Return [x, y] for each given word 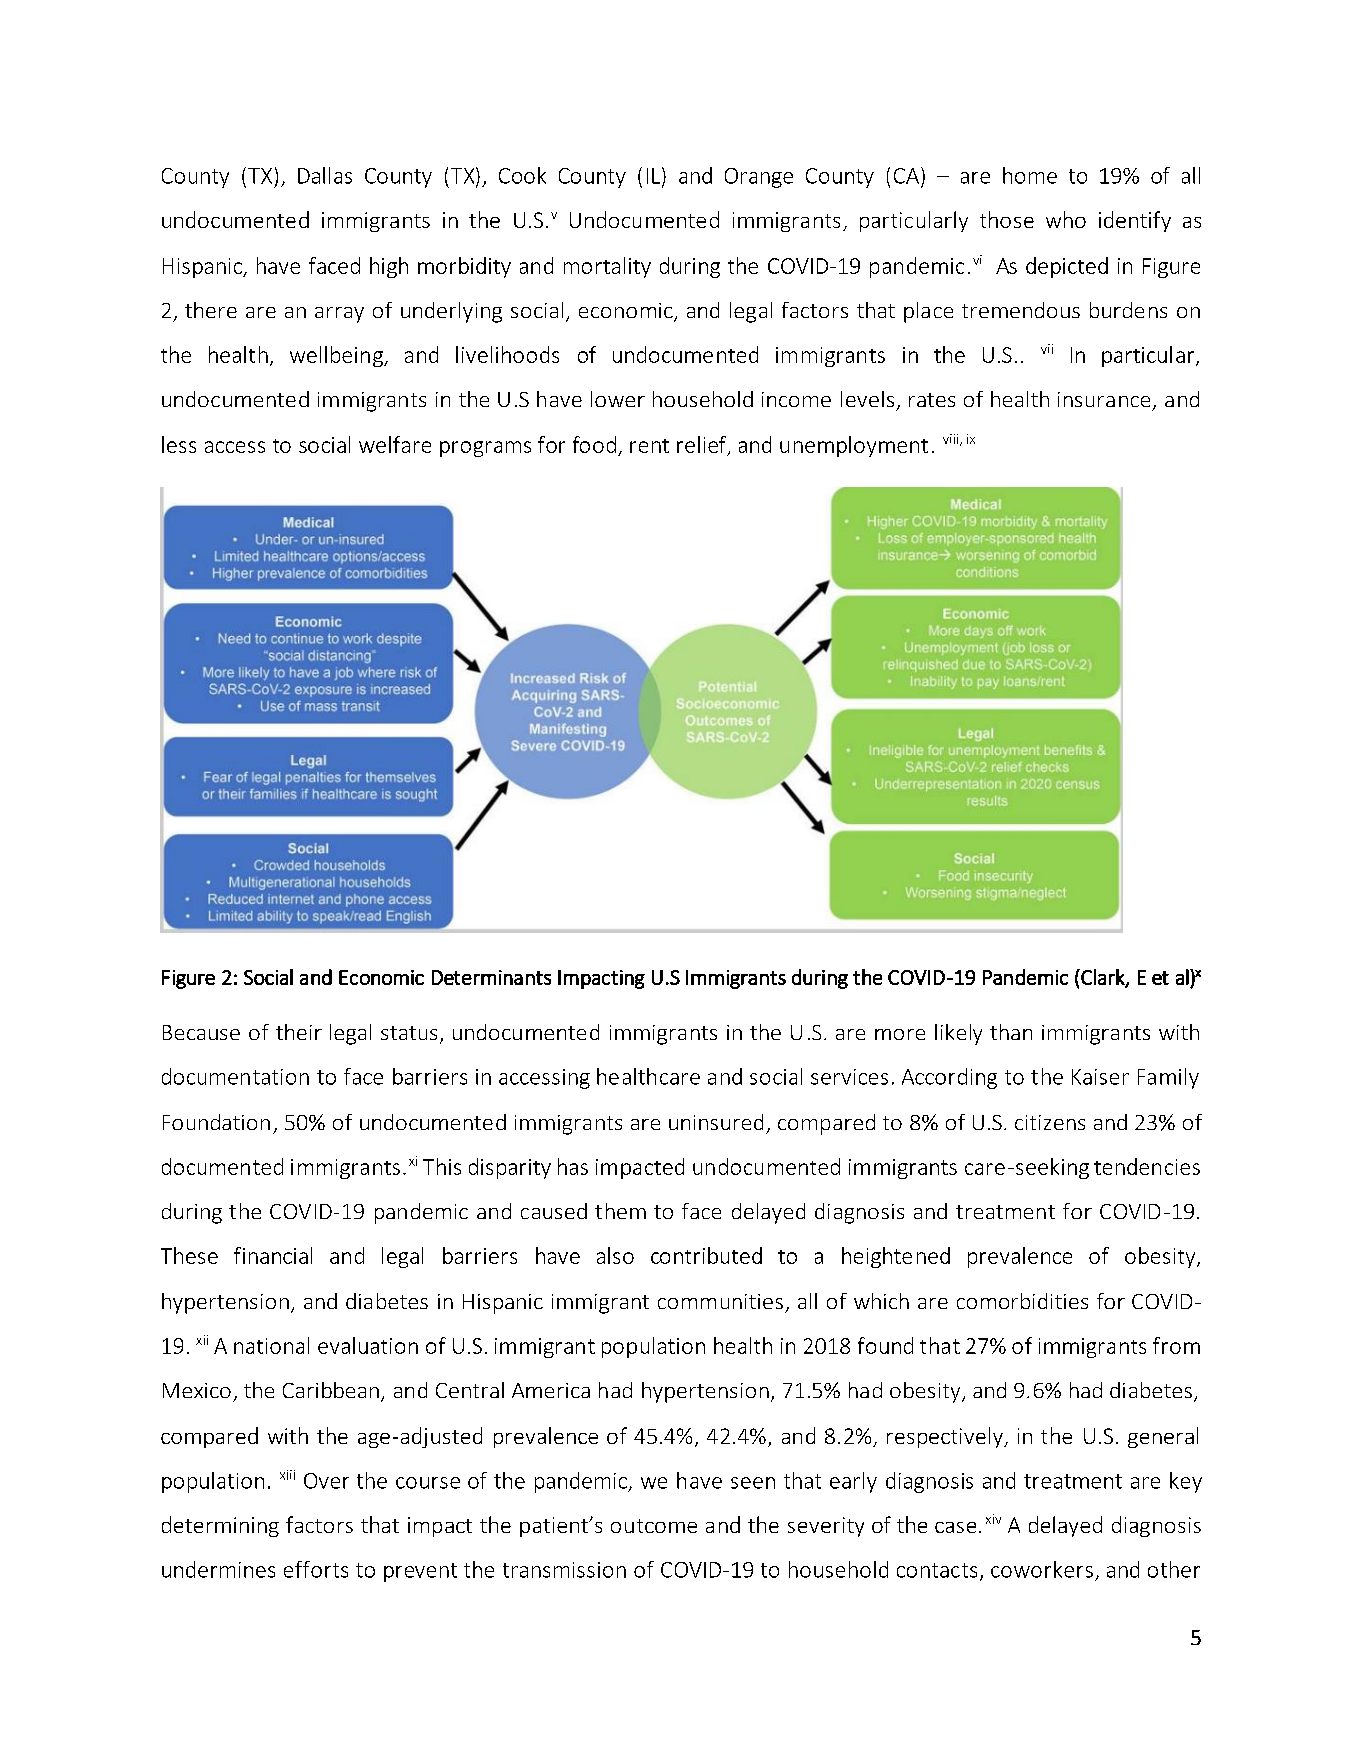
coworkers [1042, 1569]
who [1066, 219]
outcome [654, 1526]
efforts [316, 1569]
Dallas [325, 175]
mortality [607, 267]
